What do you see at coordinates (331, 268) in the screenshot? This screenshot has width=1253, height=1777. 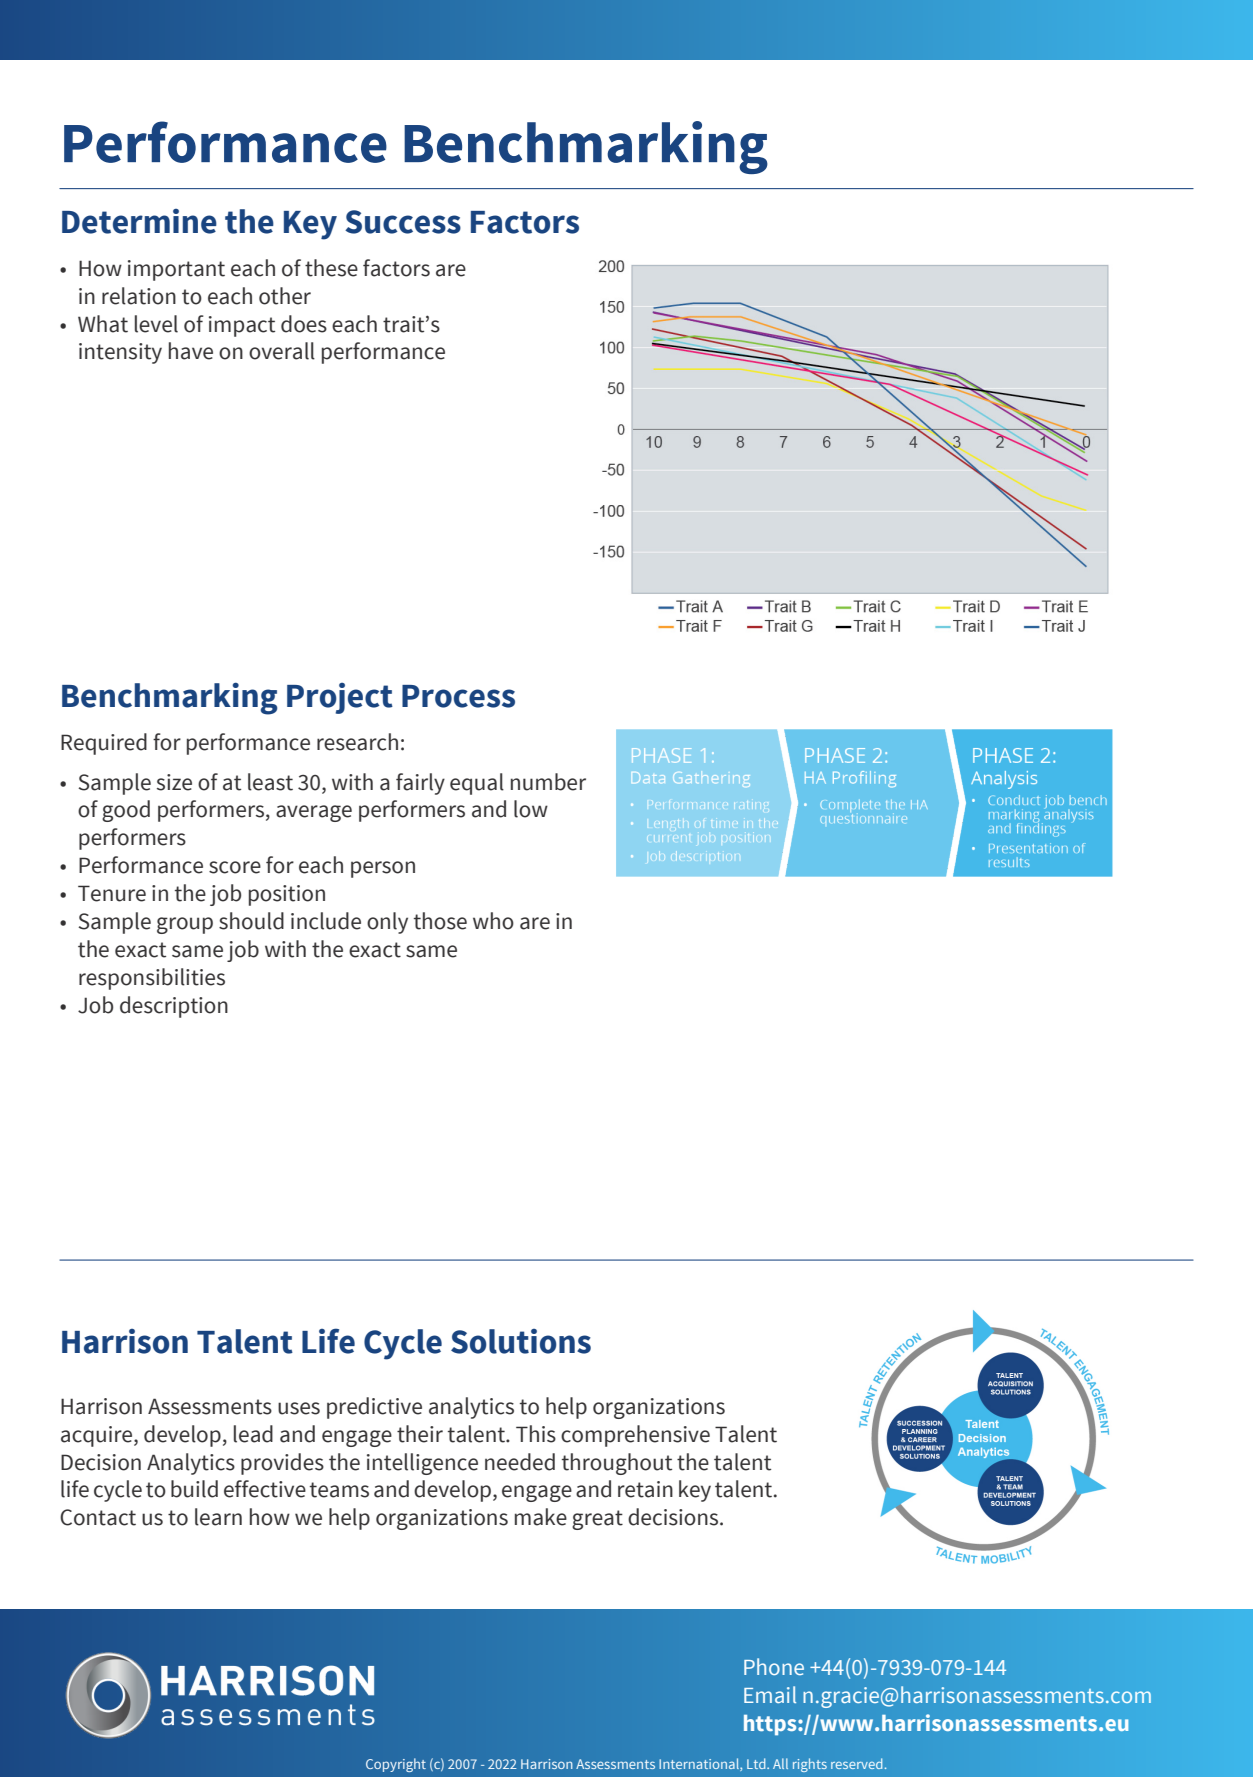 I see `these` at bounding box center [331, 268].
